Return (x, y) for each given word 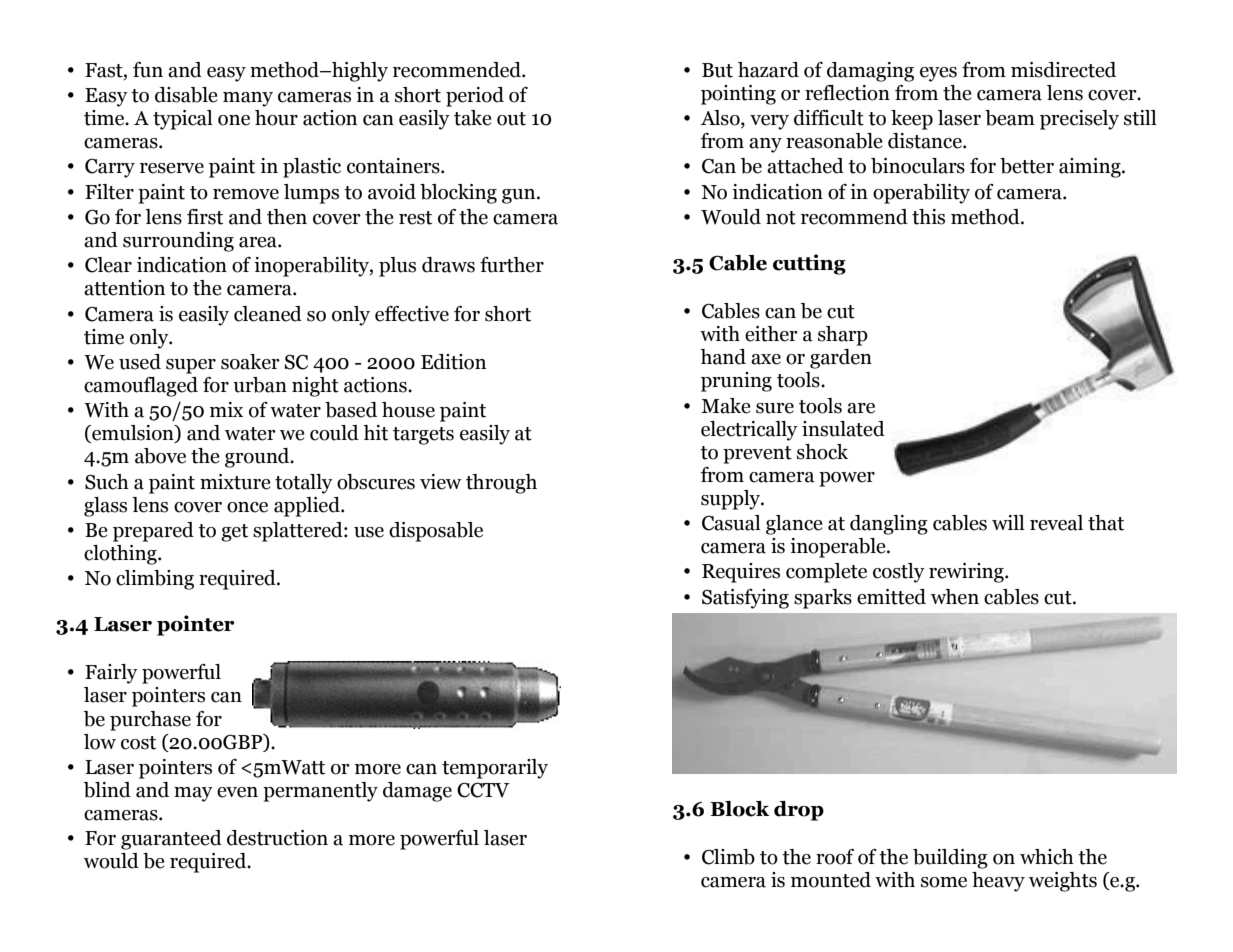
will (1008, 522)
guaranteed (171, 840)
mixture (235, 482)
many (248, 99)
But (717, 70)
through (501, 484)
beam (1010, 118)
